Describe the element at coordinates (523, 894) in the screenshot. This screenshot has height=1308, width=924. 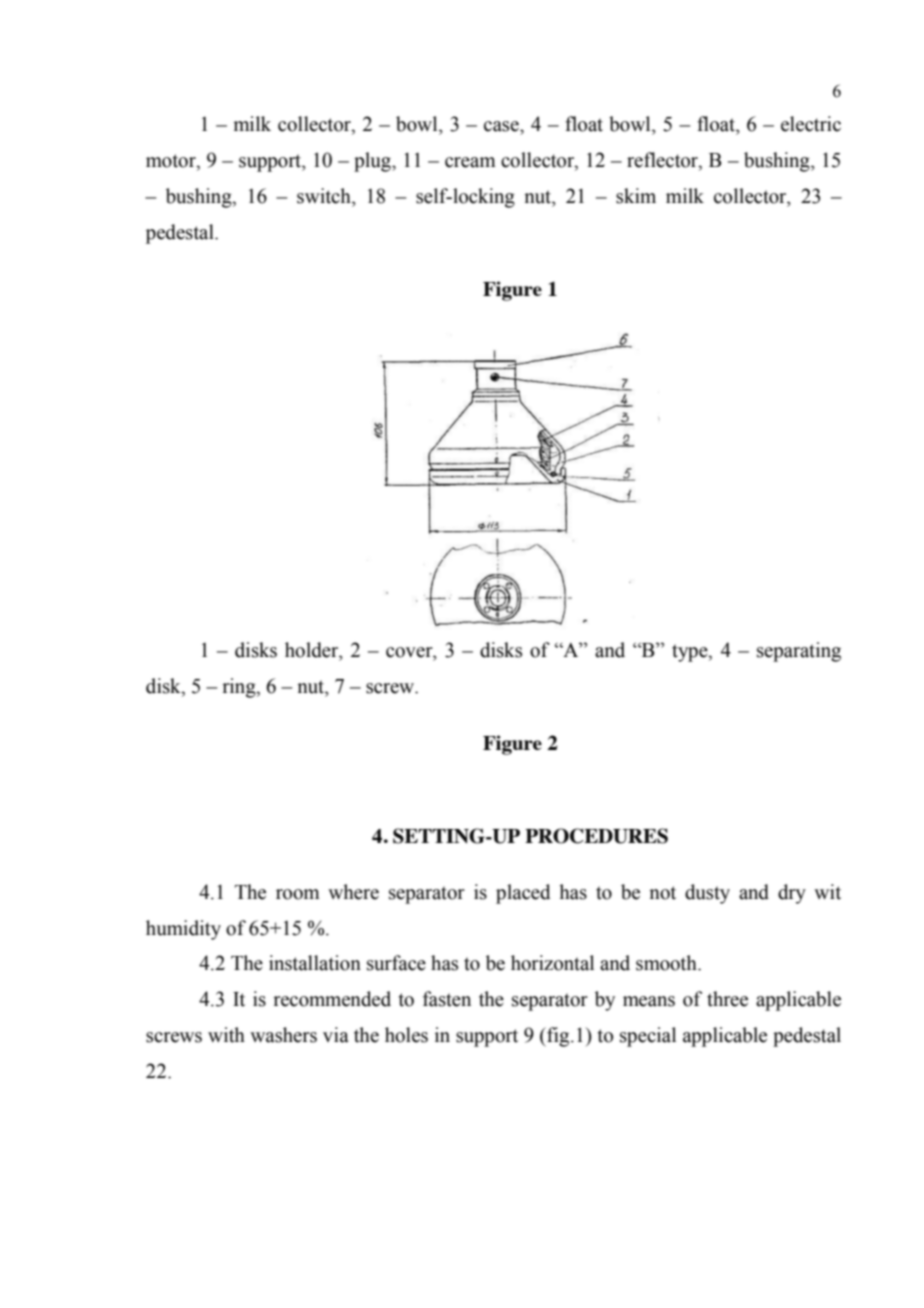
I see `placed` at that location.
